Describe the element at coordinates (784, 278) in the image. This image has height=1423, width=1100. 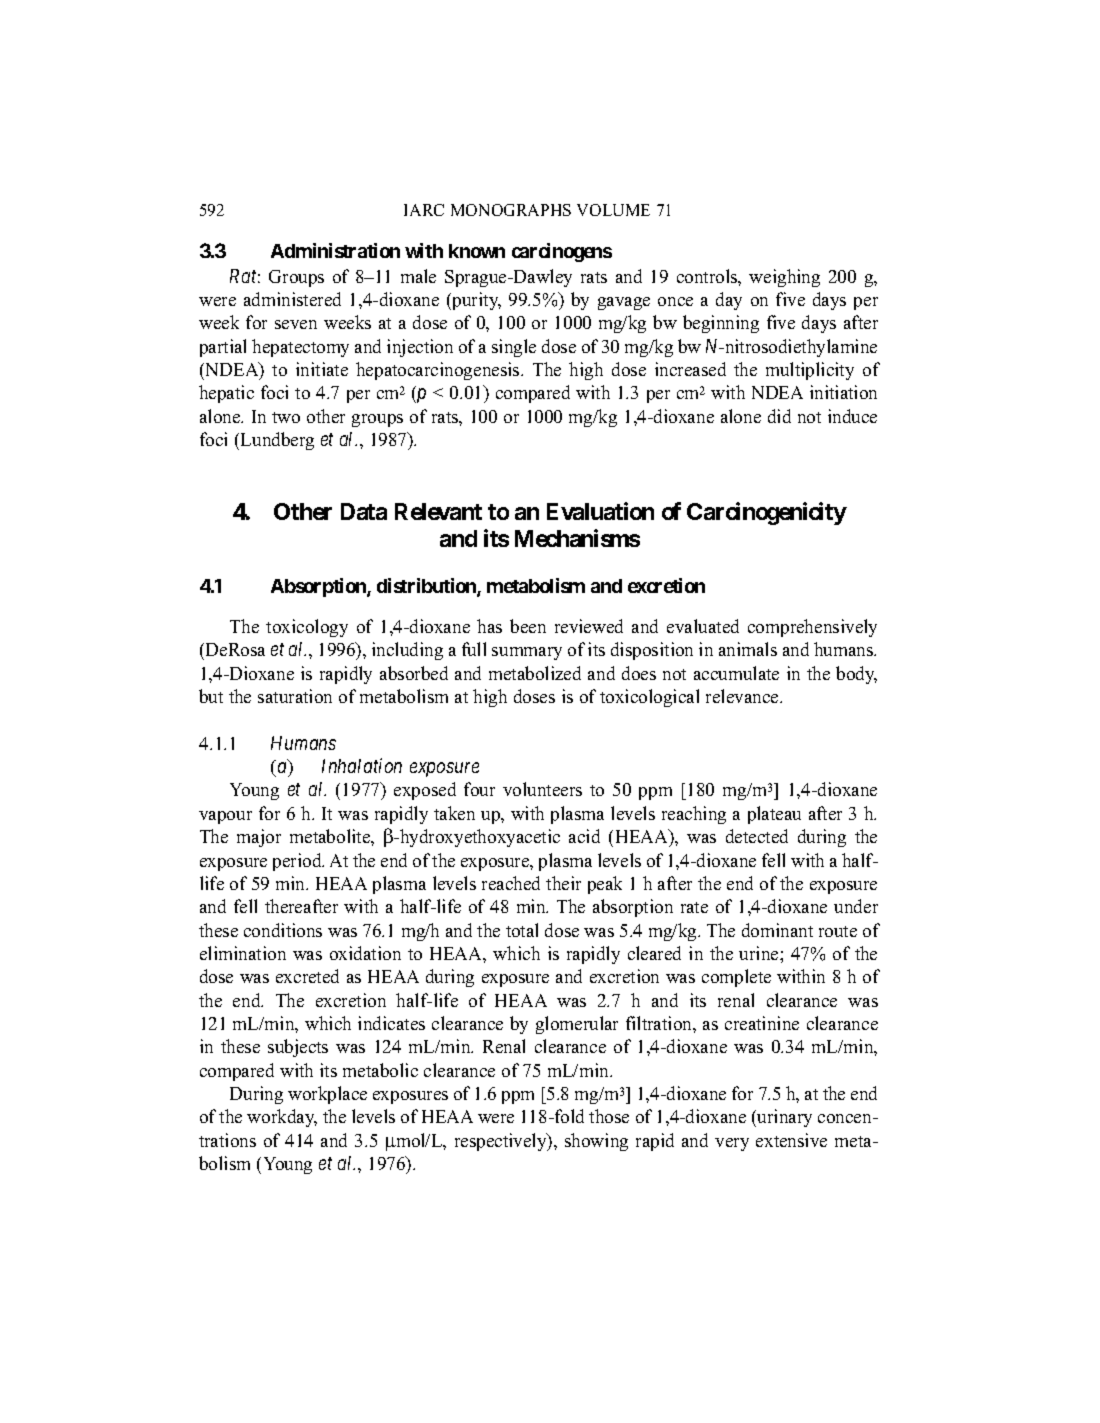
I see `weighing` at that location.
